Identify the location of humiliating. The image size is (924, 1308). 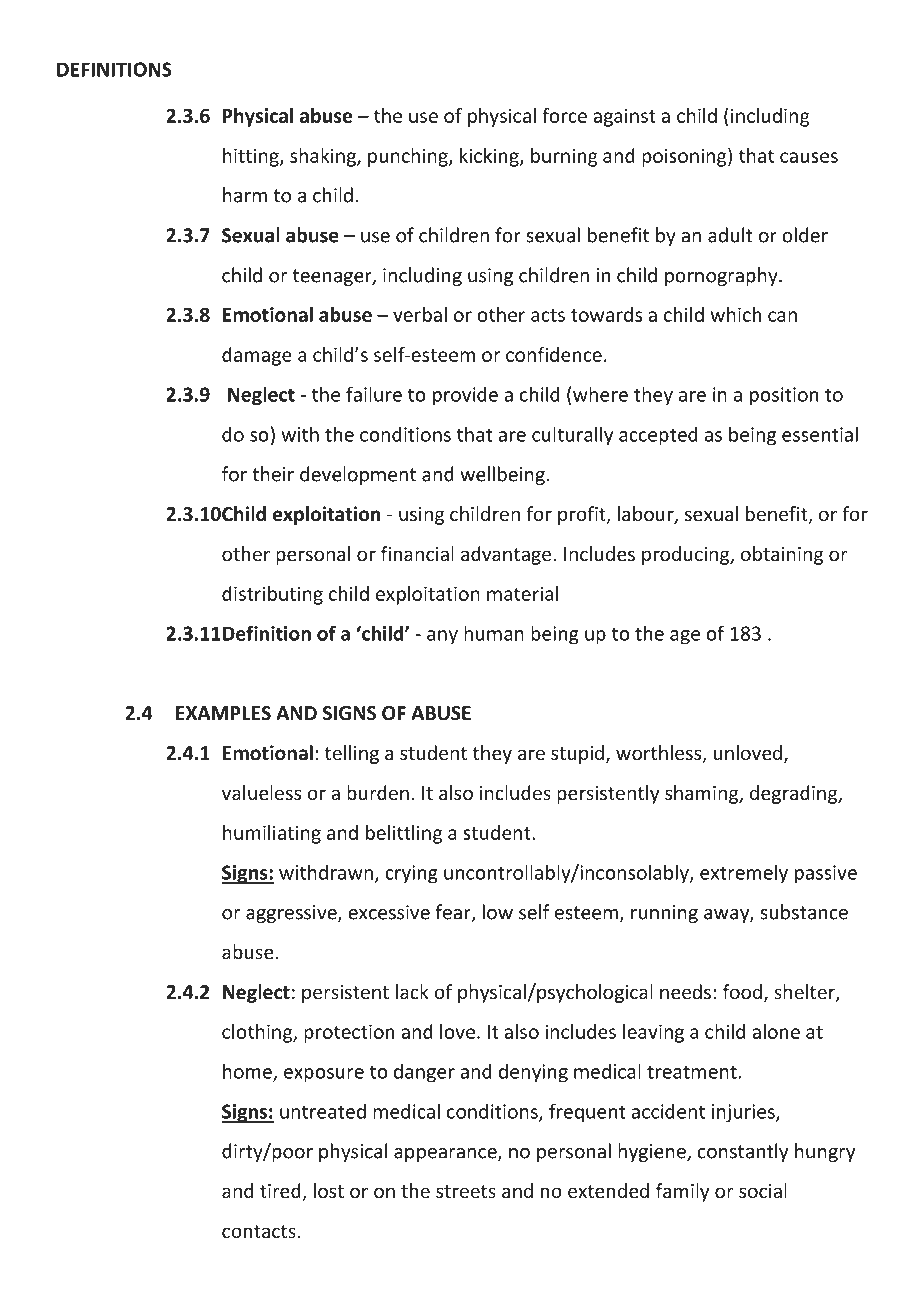
(272, 834).
